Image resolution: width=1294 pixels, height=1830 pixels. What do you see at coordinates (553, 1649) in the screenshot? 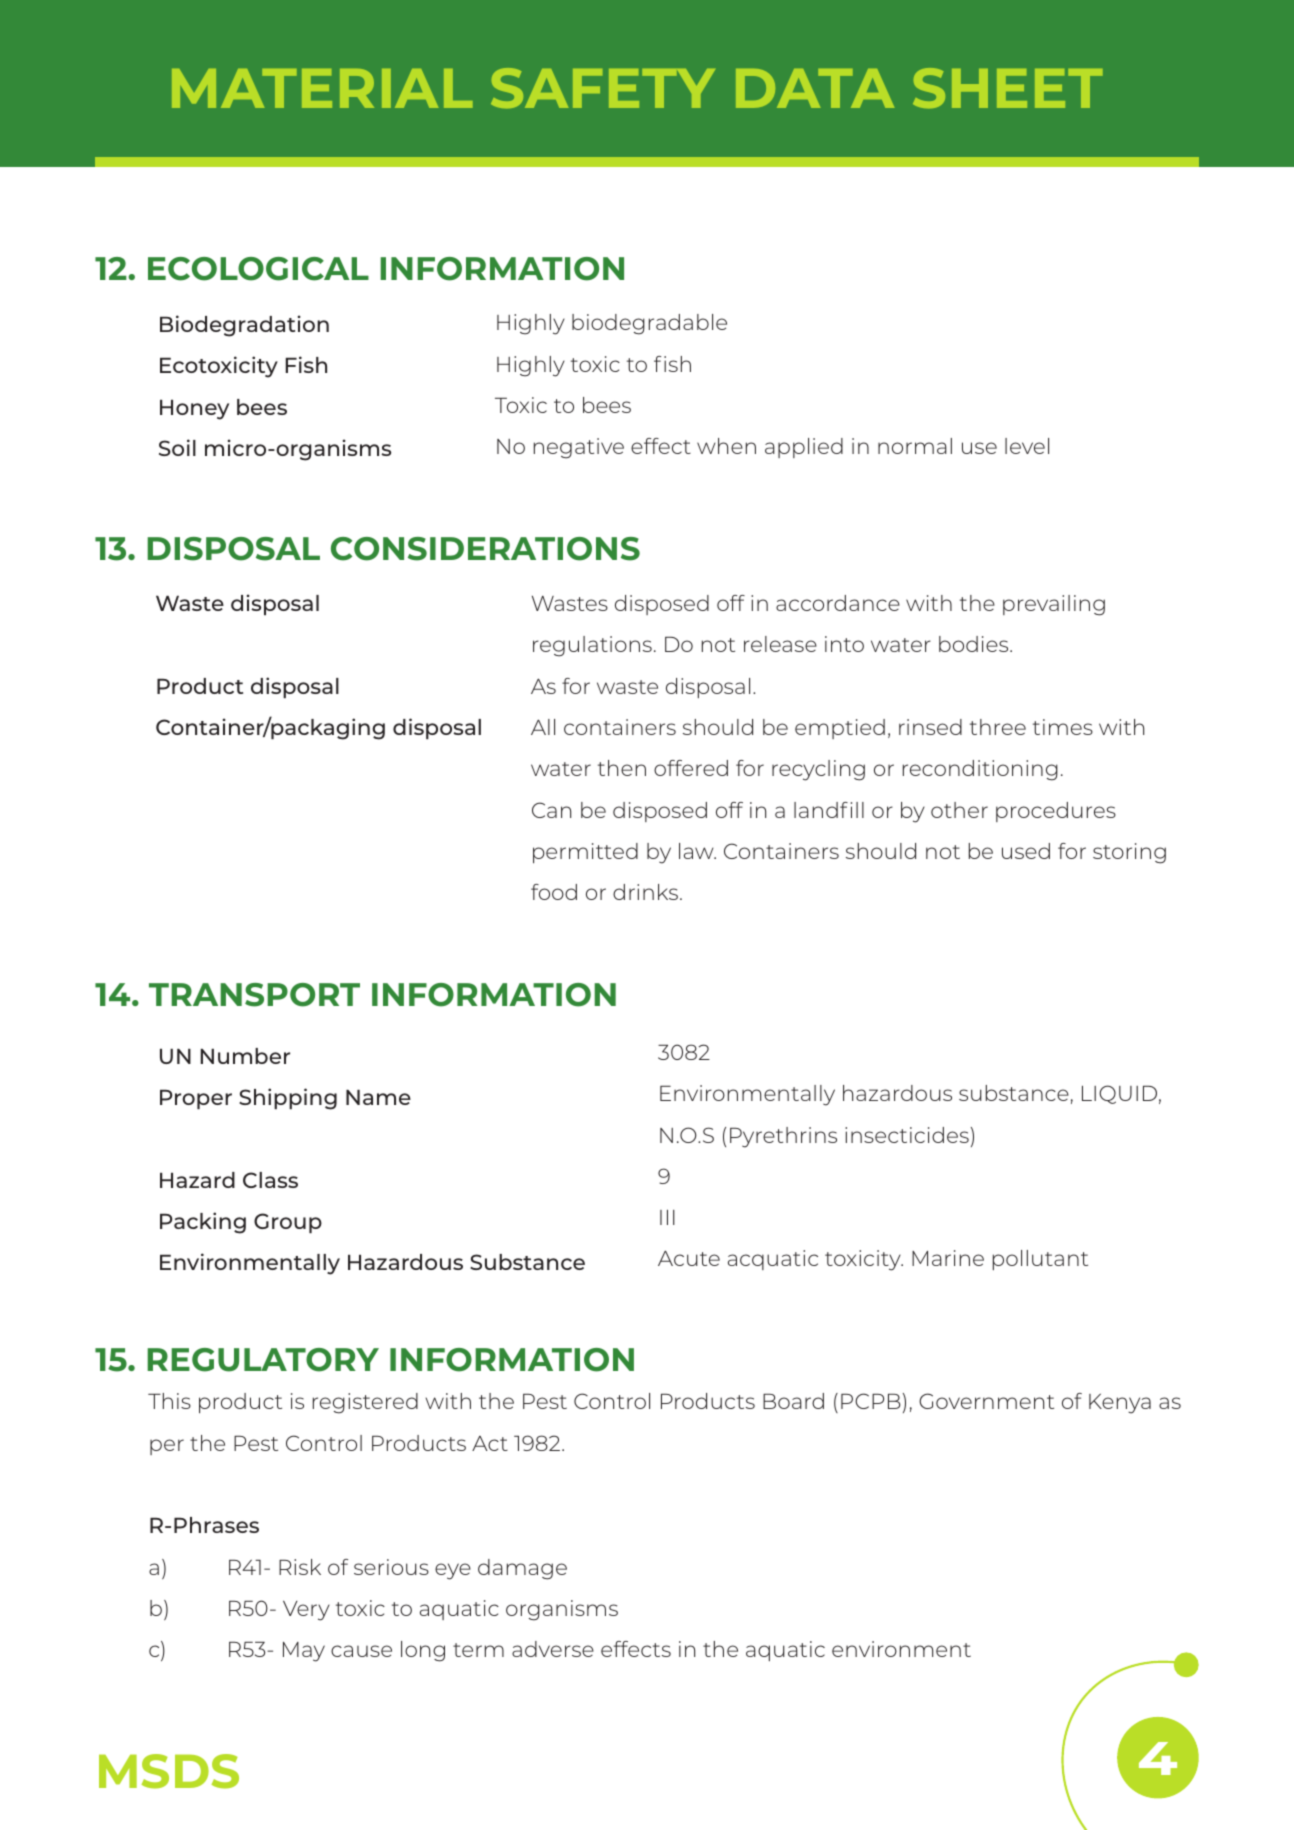
I see `adverse` at bounding box center [553, 1649].
